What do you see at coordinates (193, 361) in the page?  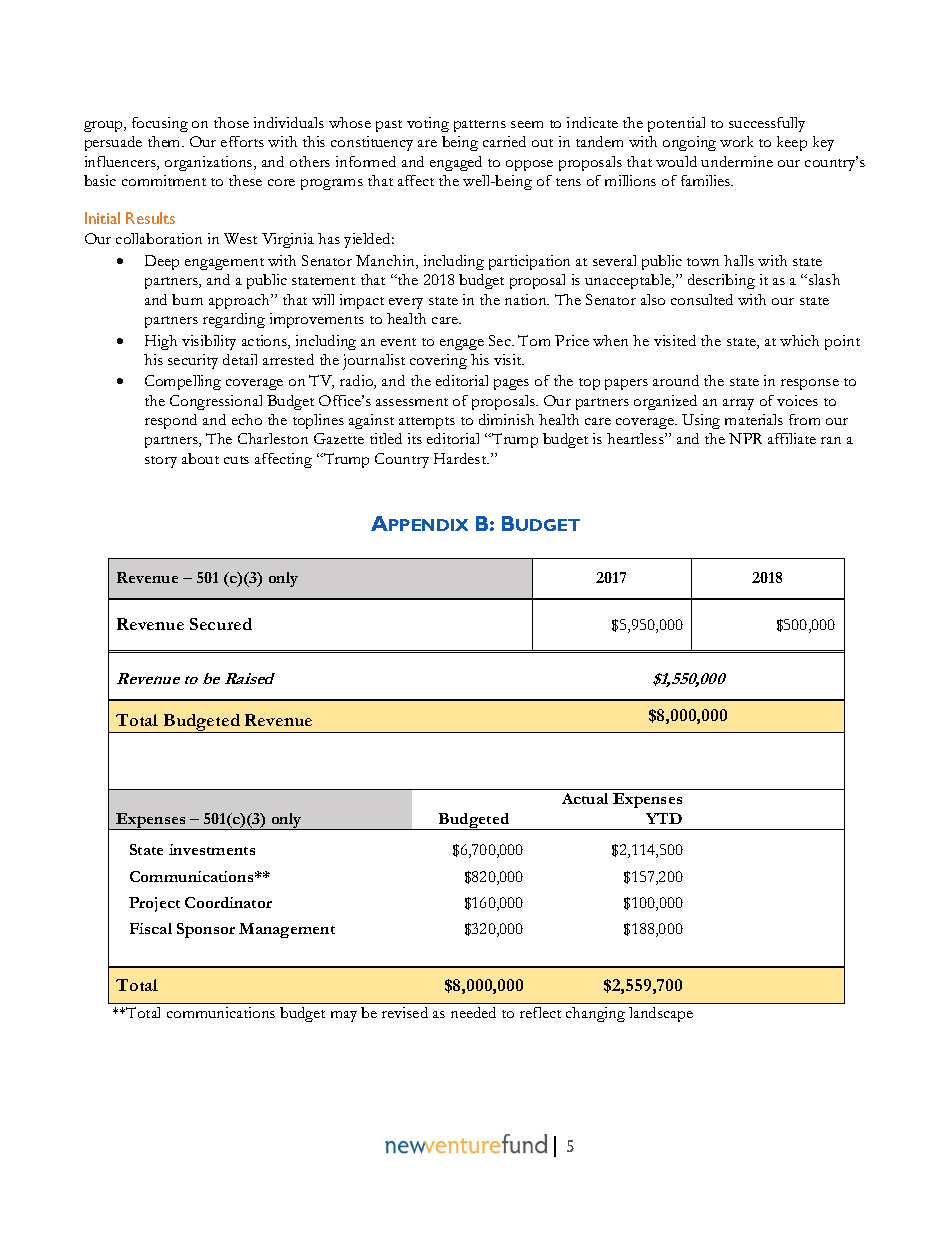 I see `security` at bounding box center [193, 361].
